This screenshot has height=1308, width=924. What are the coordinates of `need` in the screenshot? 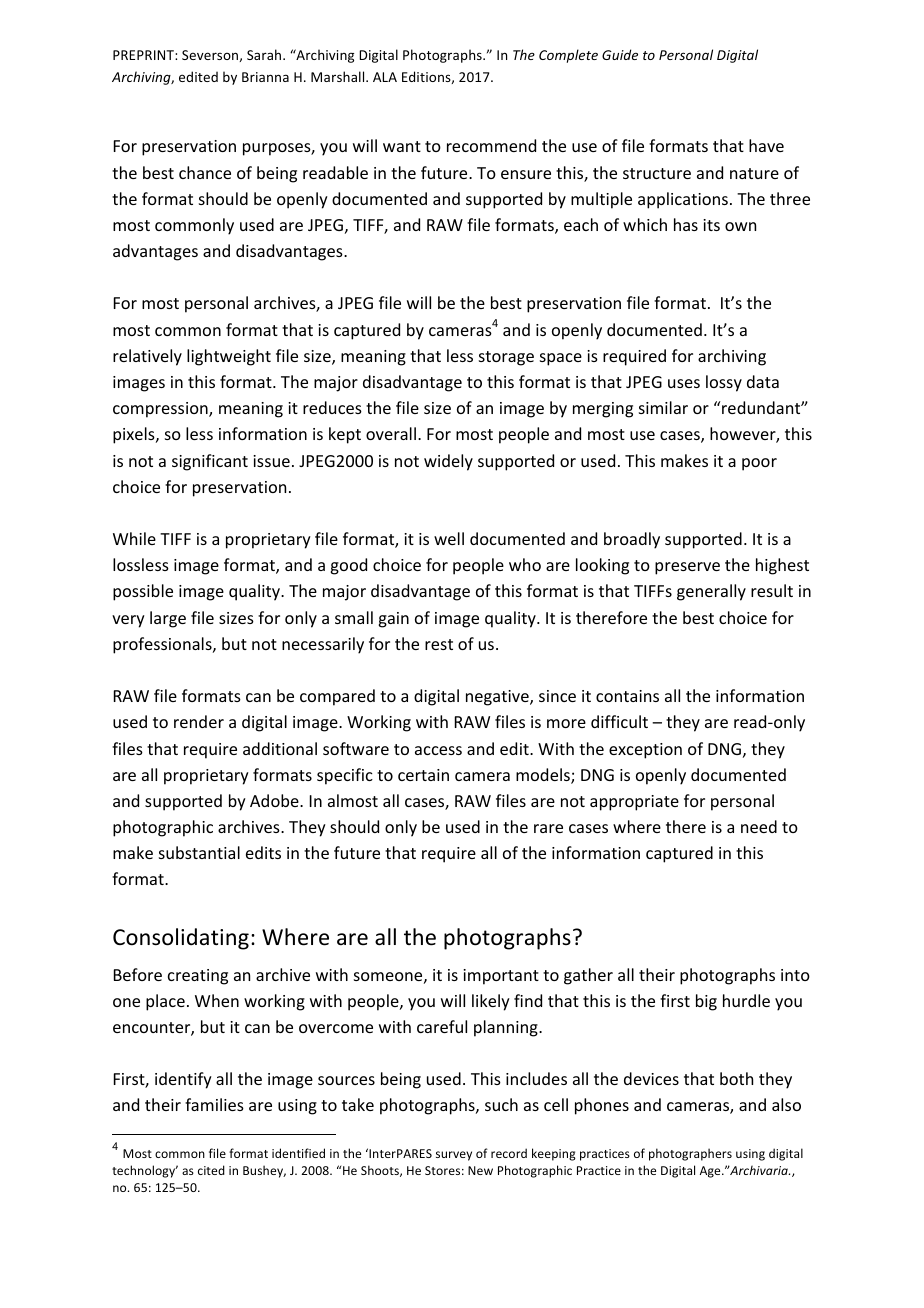 It's located at (759, 826).
